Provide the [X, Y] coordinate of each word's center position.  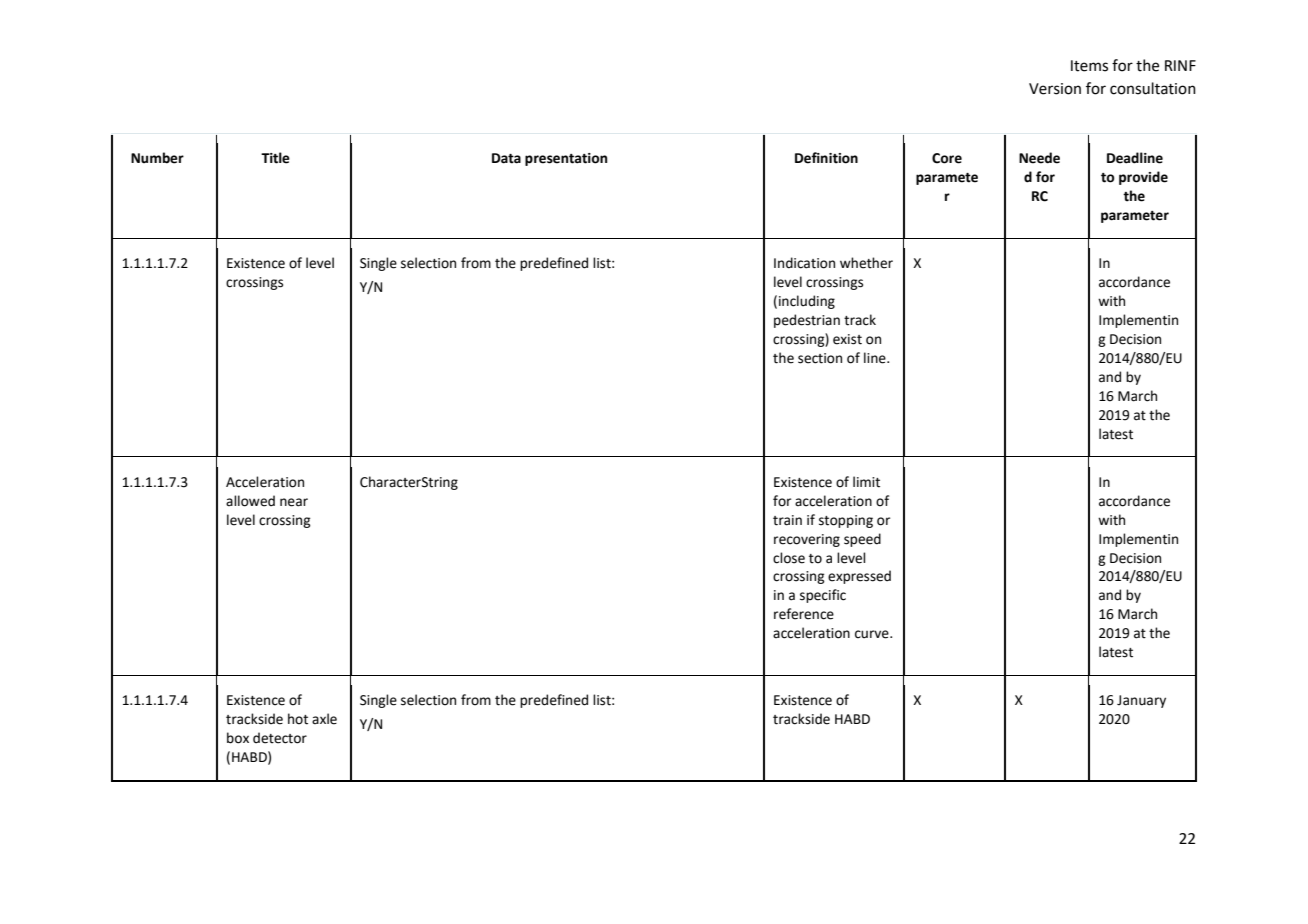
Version [1055, 89]
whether [866, 263]
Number [157, 158]
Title [275, 158]
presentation [566, 159]
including [807, 302]
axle [324, 719]
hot [298, 719]
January [1141, 701]
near [294, 502]
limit [866, 482]
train [787, 520]
